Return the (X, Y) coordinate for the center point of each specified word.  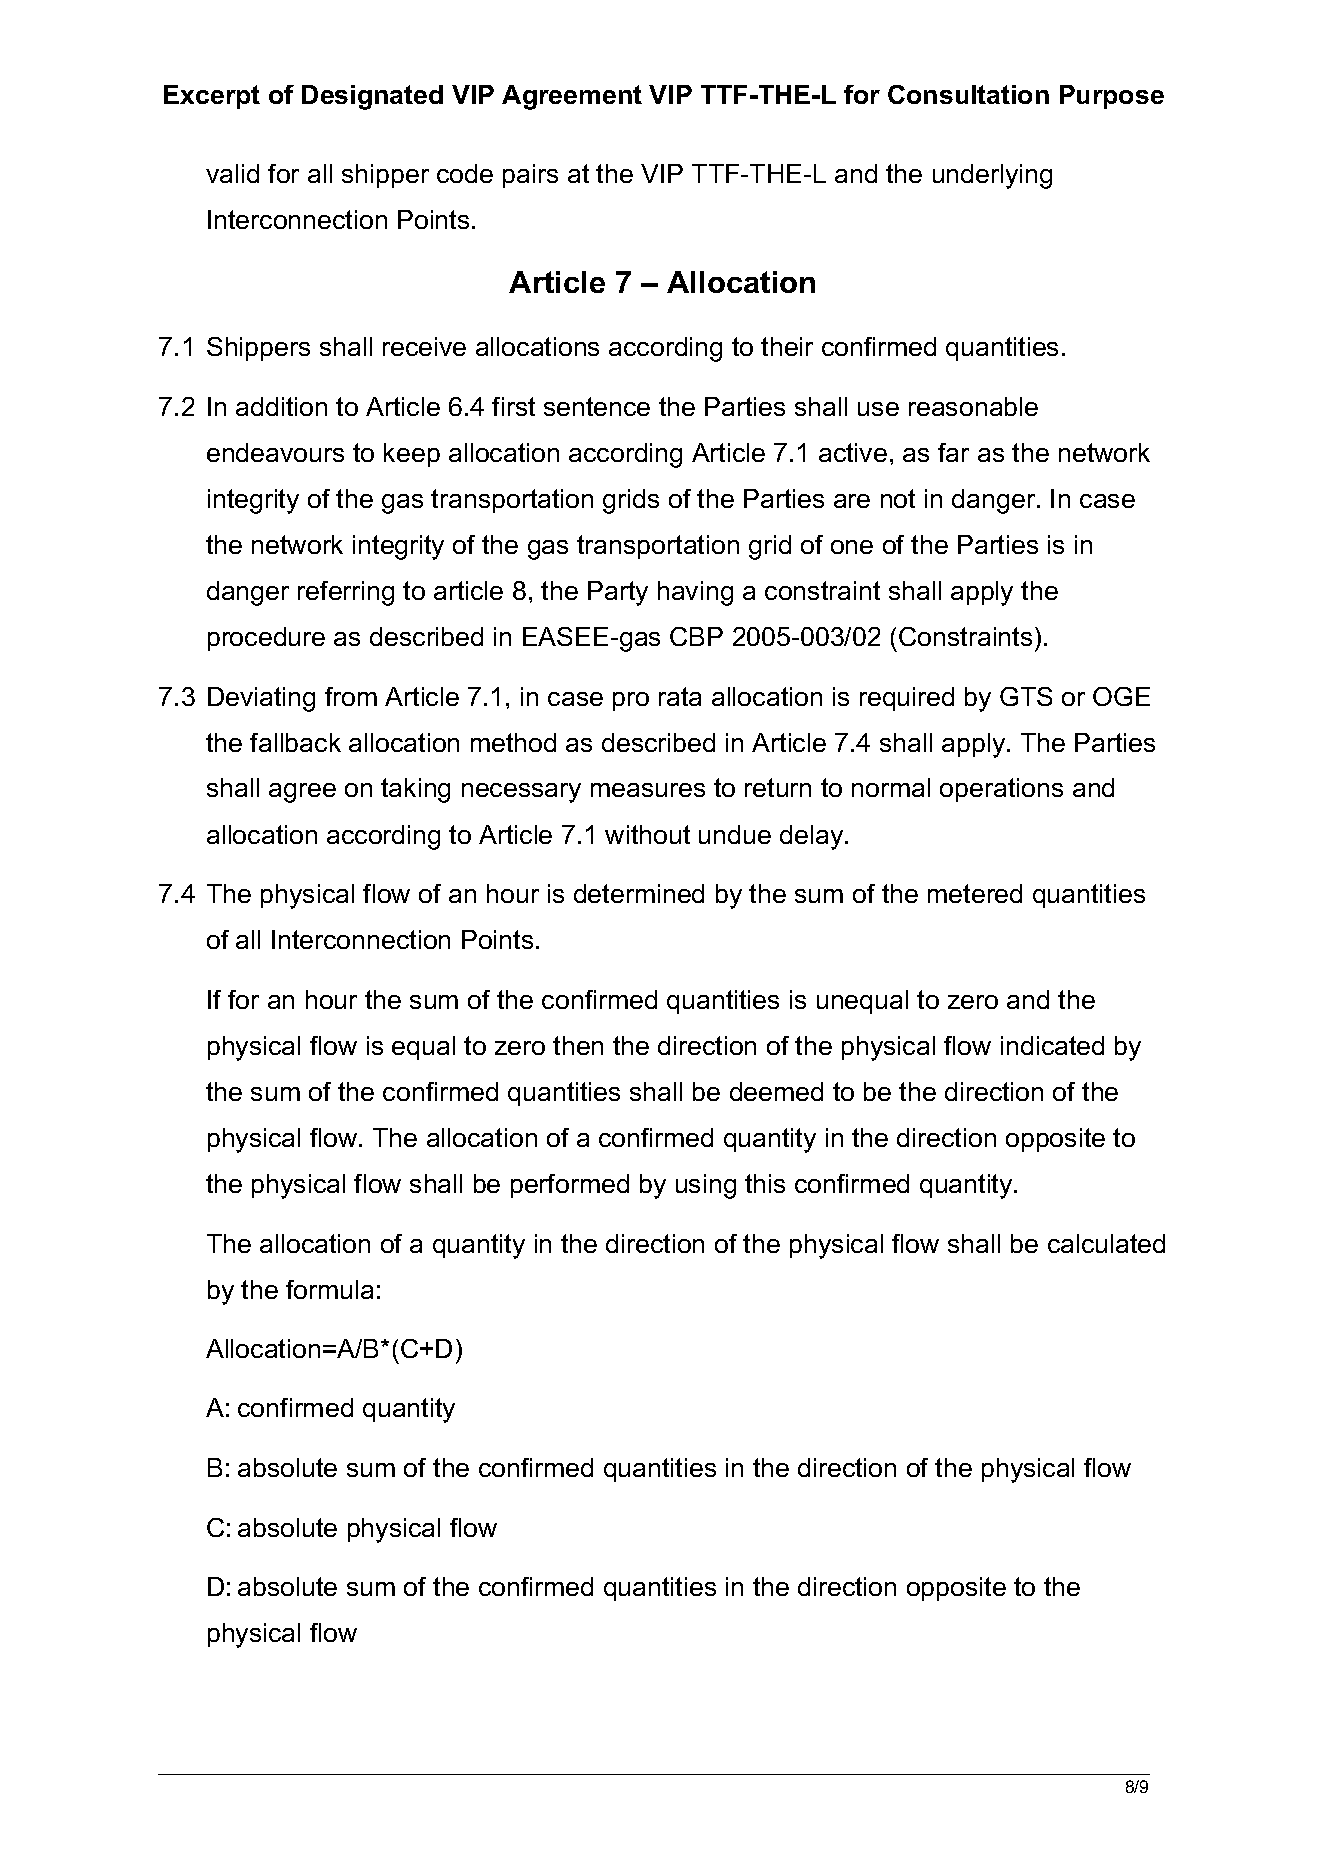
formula (329, 1289)
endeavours (275, 452)
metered (975, 893)
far (953, 452)
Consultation (968, 94)
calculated (1106, 1243)
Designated (372, 97)
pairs (530, 176)
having (695, 593)
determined (639, 893)
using (706, 1186)
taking (415, 790)
